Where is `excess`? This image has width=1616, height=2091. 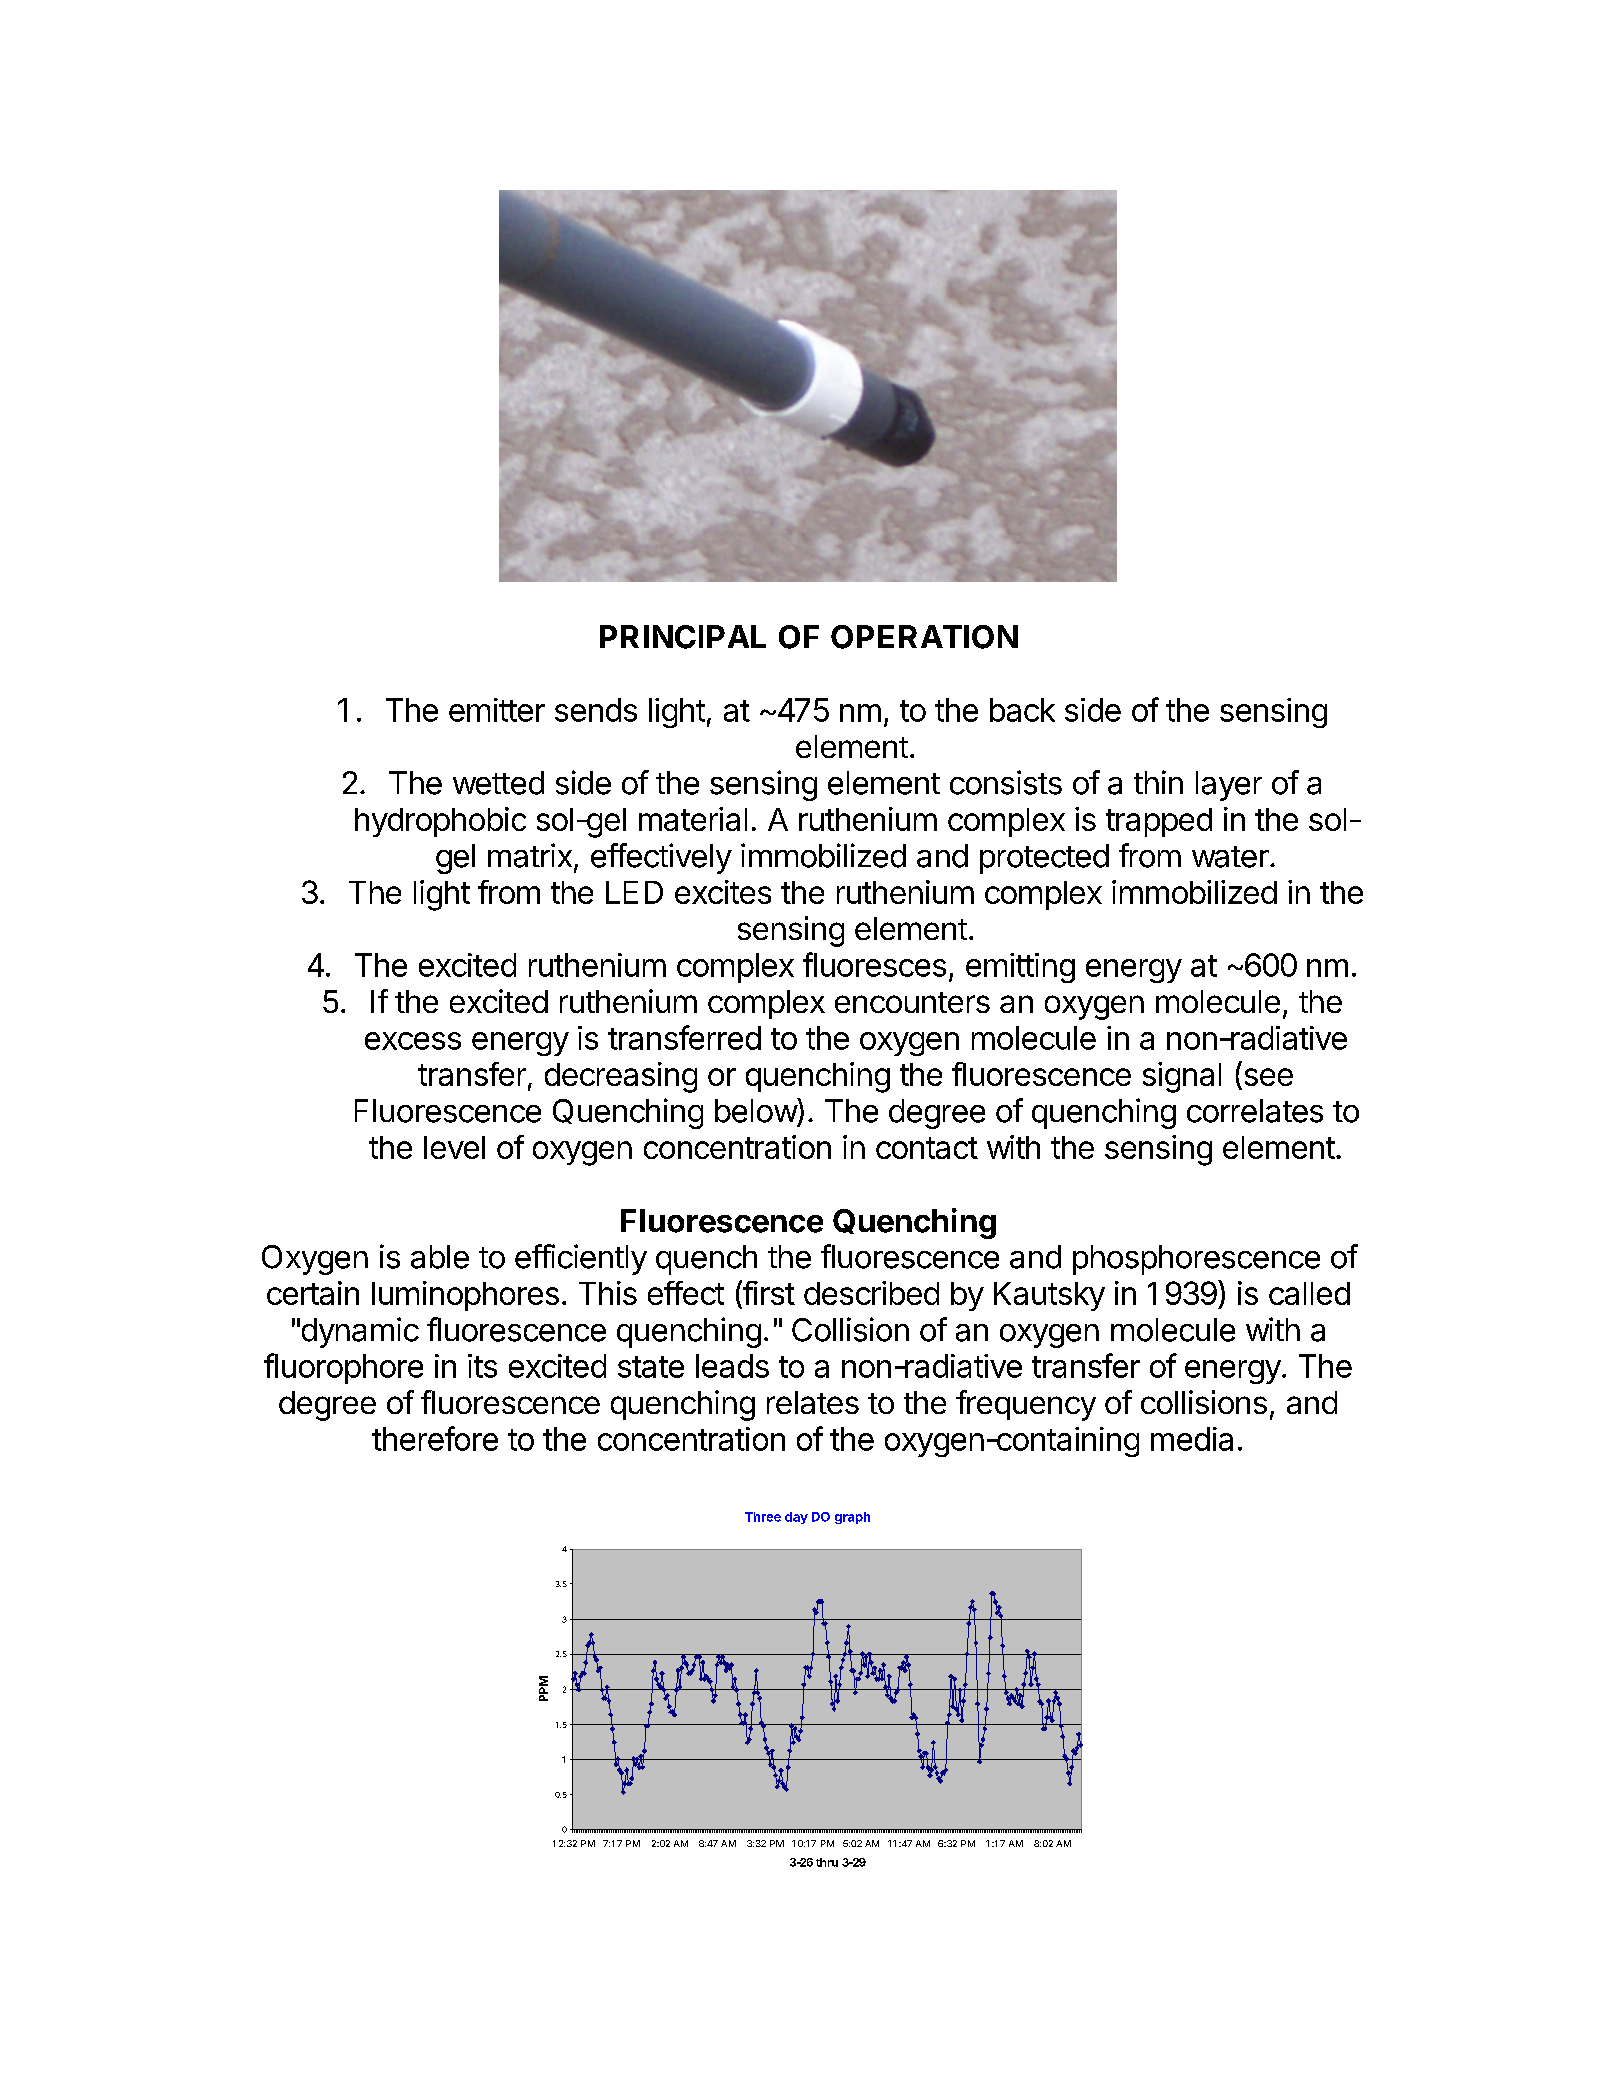 excess is located at coordinates (413, 1041).
